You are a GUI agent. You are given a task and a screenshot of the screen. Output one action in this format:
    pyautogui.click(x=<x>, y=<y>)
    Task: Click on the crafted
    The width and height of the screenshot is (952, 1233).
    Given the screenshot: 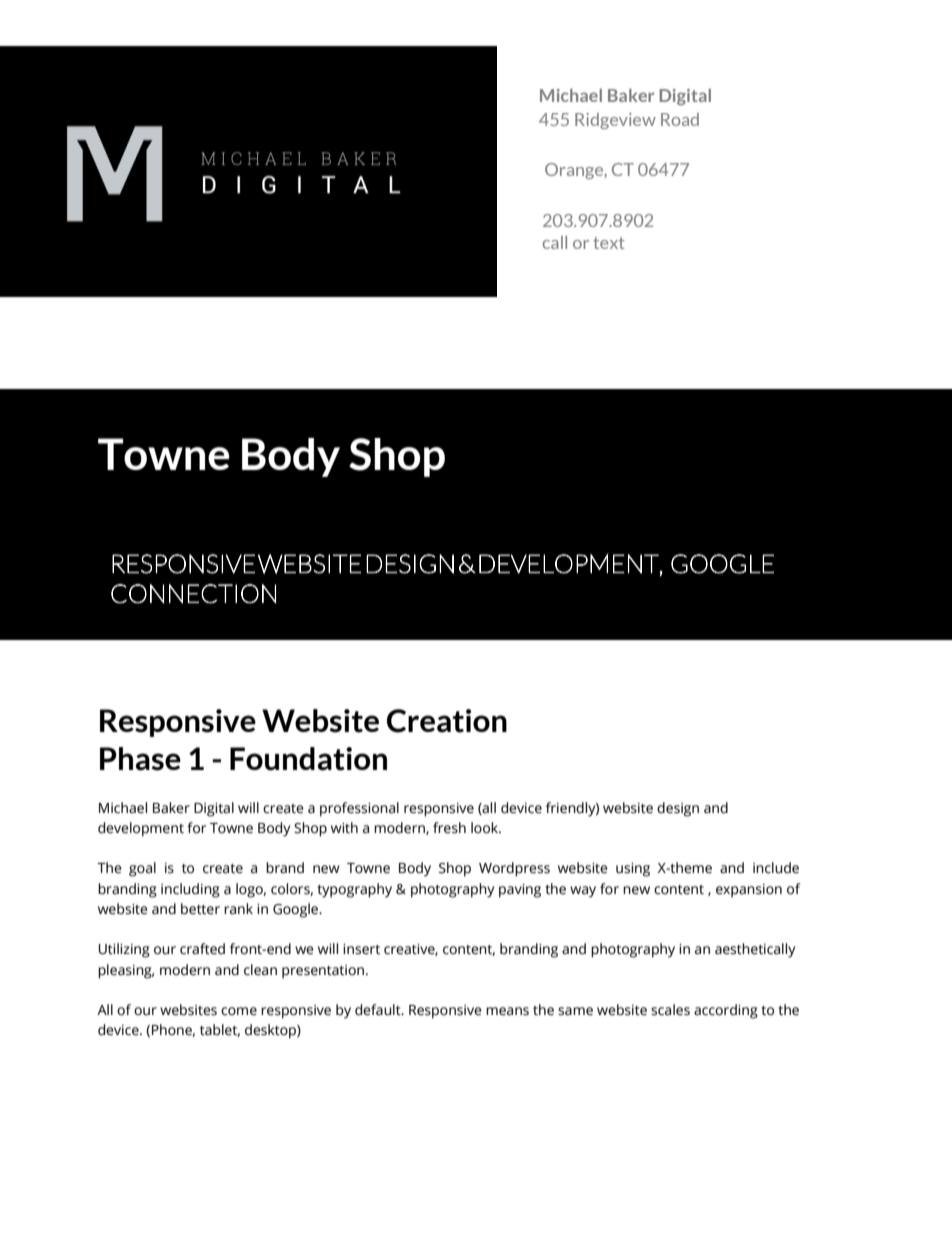 What is the action you would take?
    pyautogui.click(x=202, y=949)
